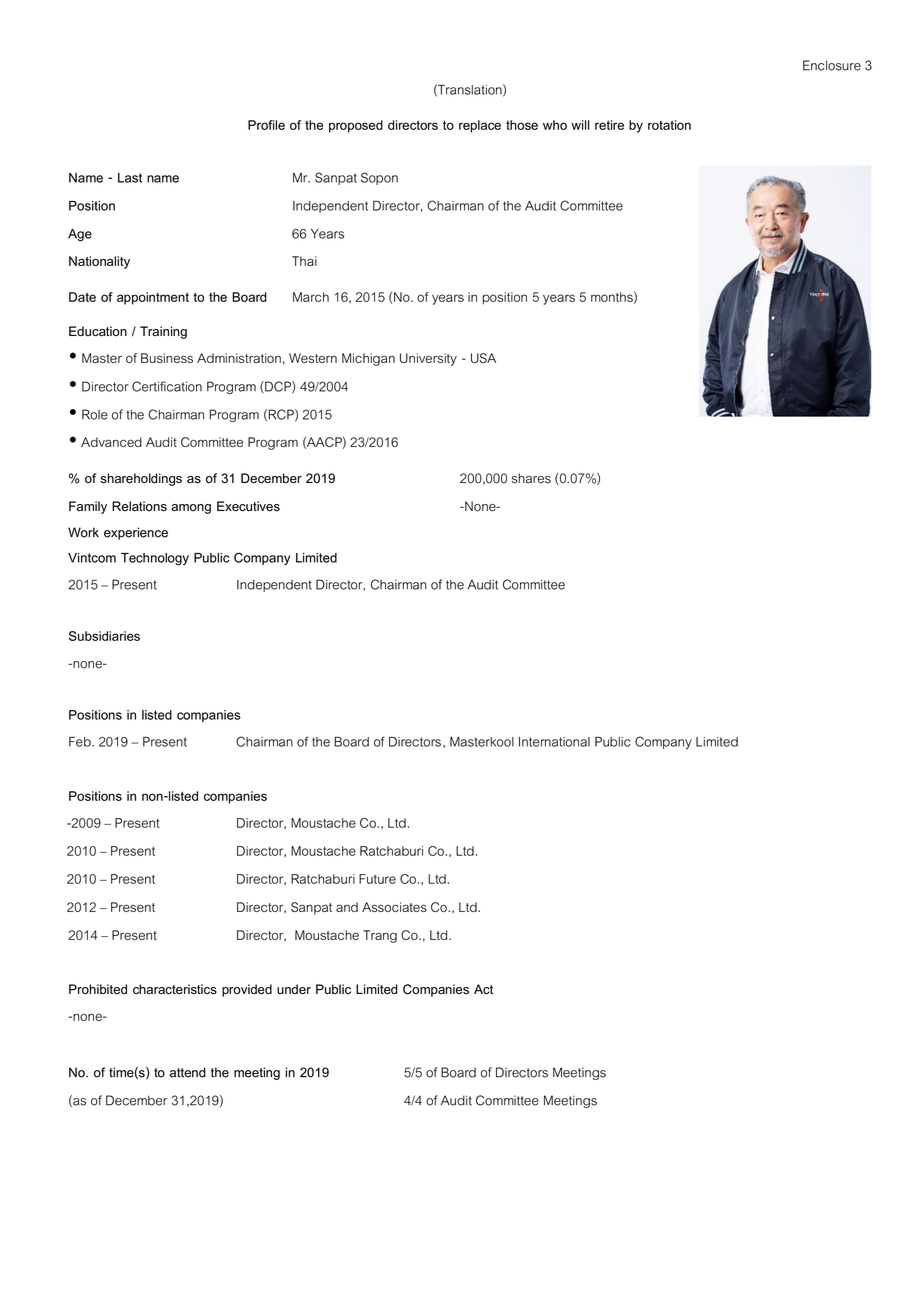 This image has width=924, height=1308. What do you see at coordinates (188, 1072) in the image?
I see `attend` at bounding box center [188, 1072].
